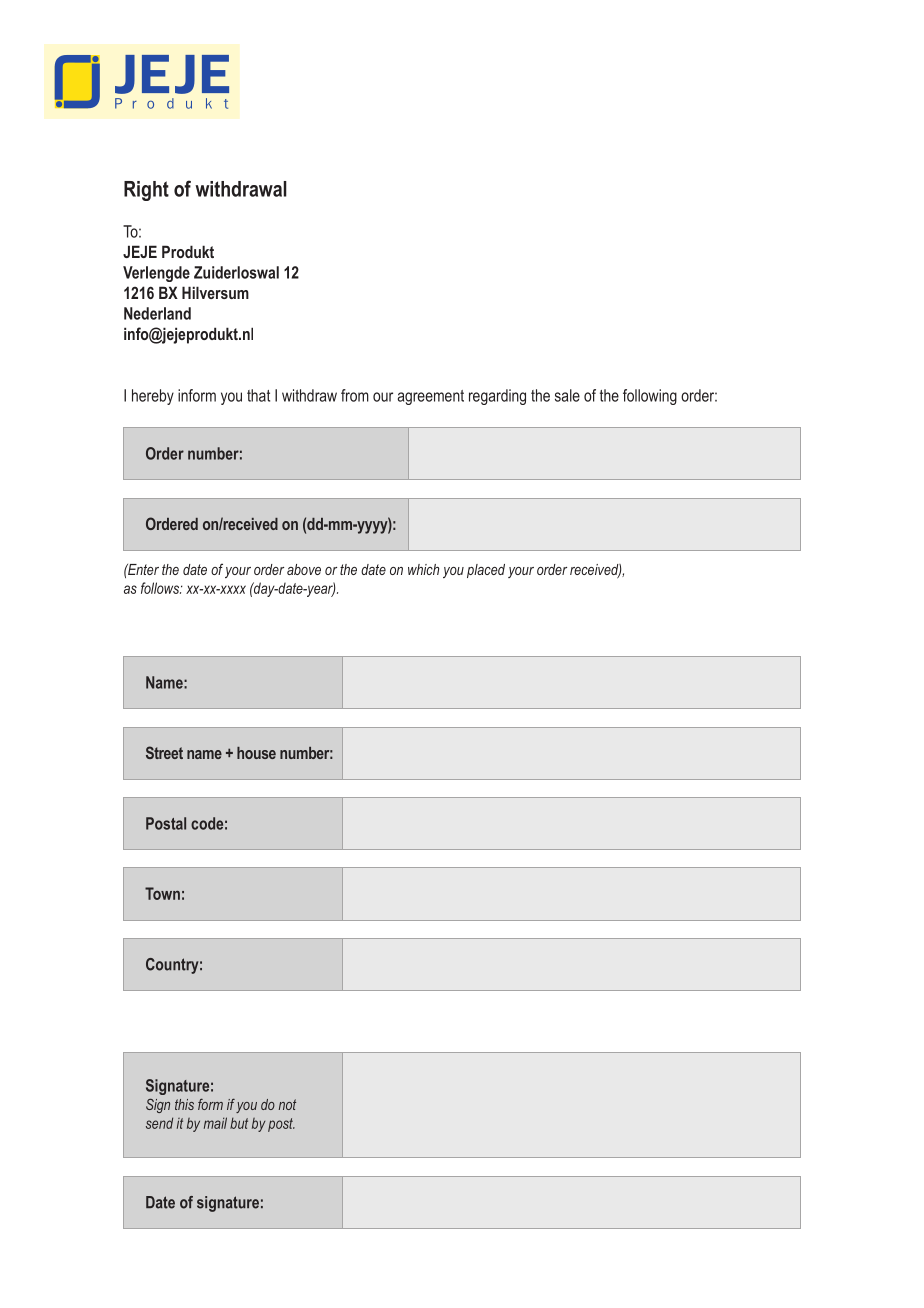 The width and height of the screenshot is (924, 1308). I want to click on mail, so click(215, 1123).
